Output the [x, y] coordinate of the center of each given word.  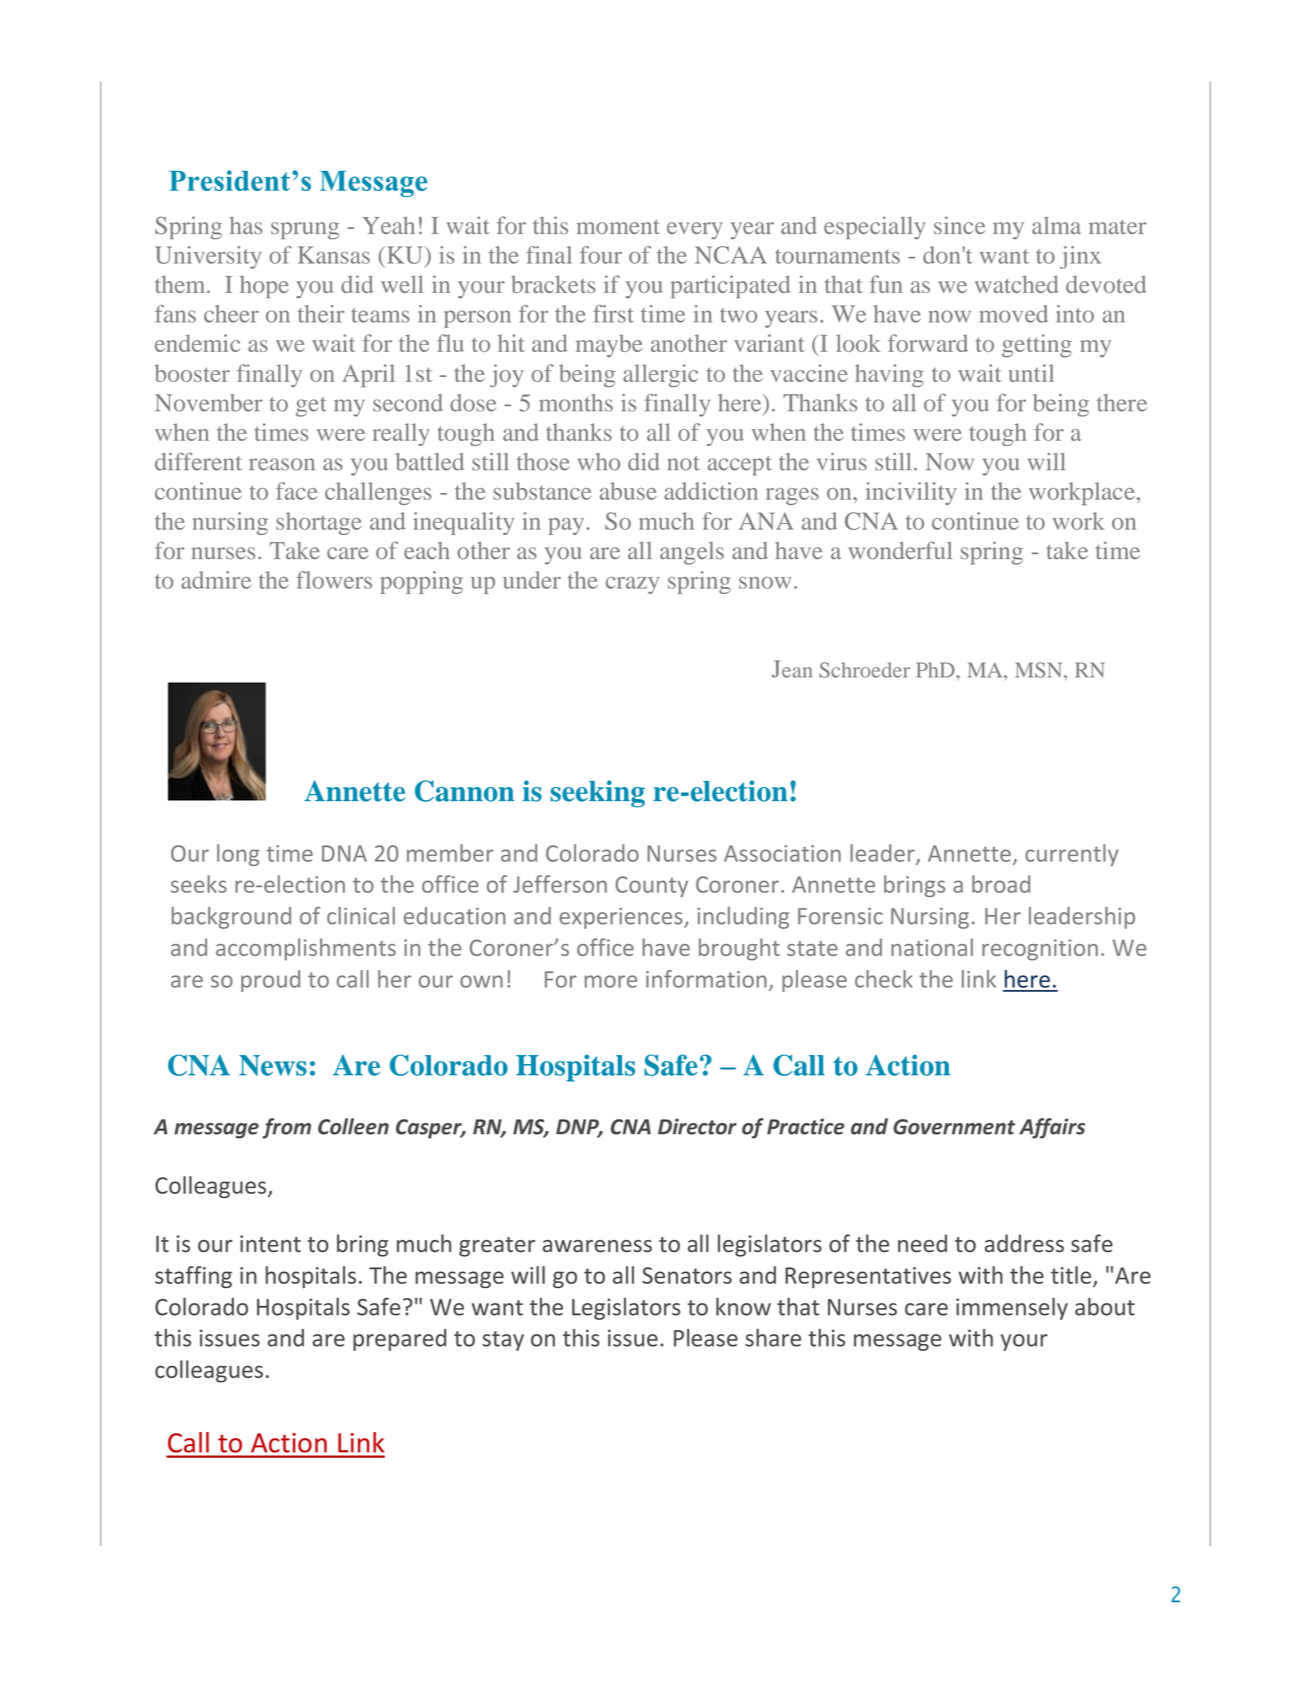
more [611, 981]
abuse [628, 491]
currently [1072, 855]
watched [1016, 284]
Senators [687, 1275]
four [601, 255]
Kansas [334, 255]
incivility [911, 493]
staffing [193, 1277]
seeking [598, 794]
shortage [319, 523]
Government [954, 1127]
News [273, 1065]
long [238, 855]
